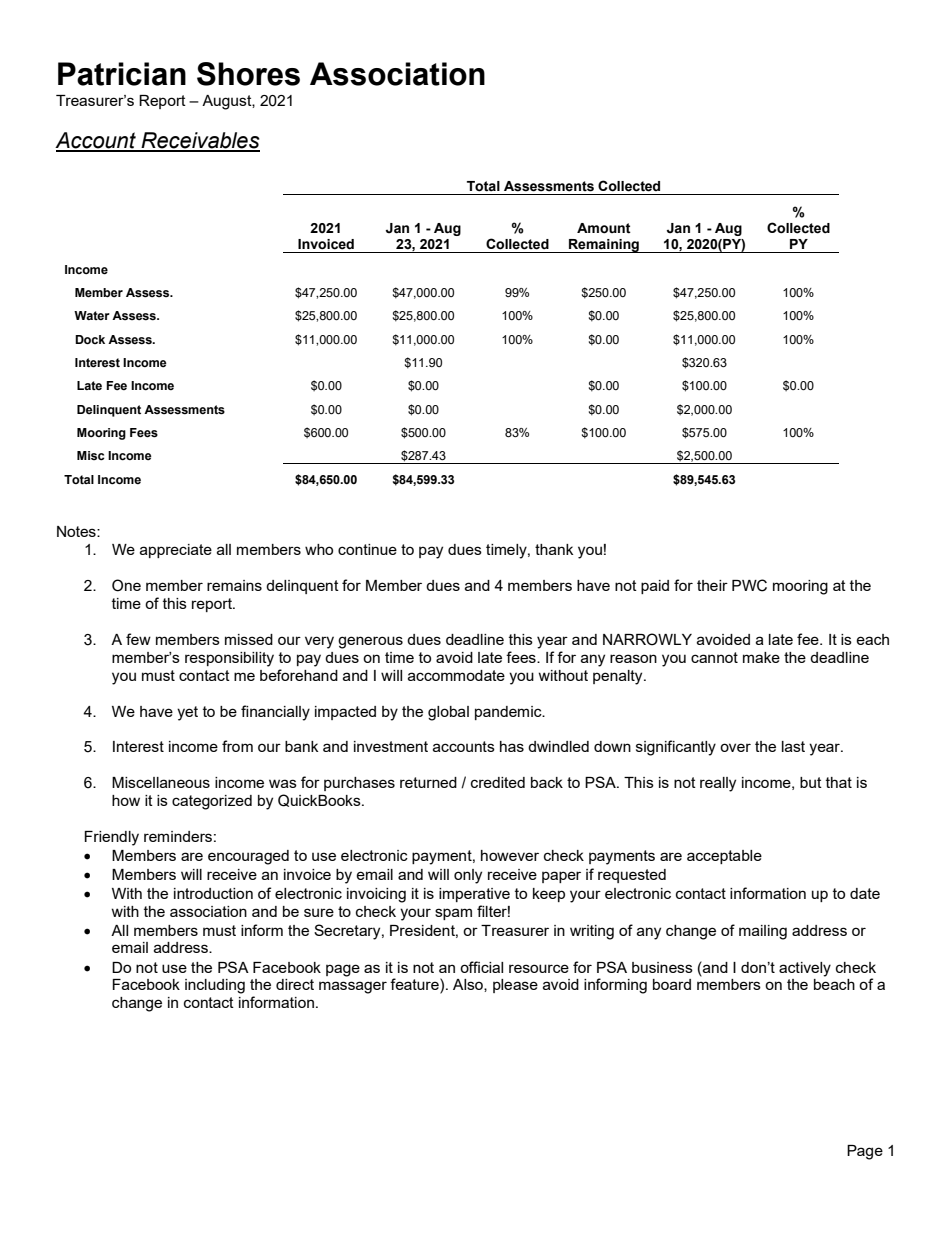 The image size is (952, 1233). What do you see at coordinates (604, 228) in the screenshot?
I see `Amount` at bounding box center [604, 228].
